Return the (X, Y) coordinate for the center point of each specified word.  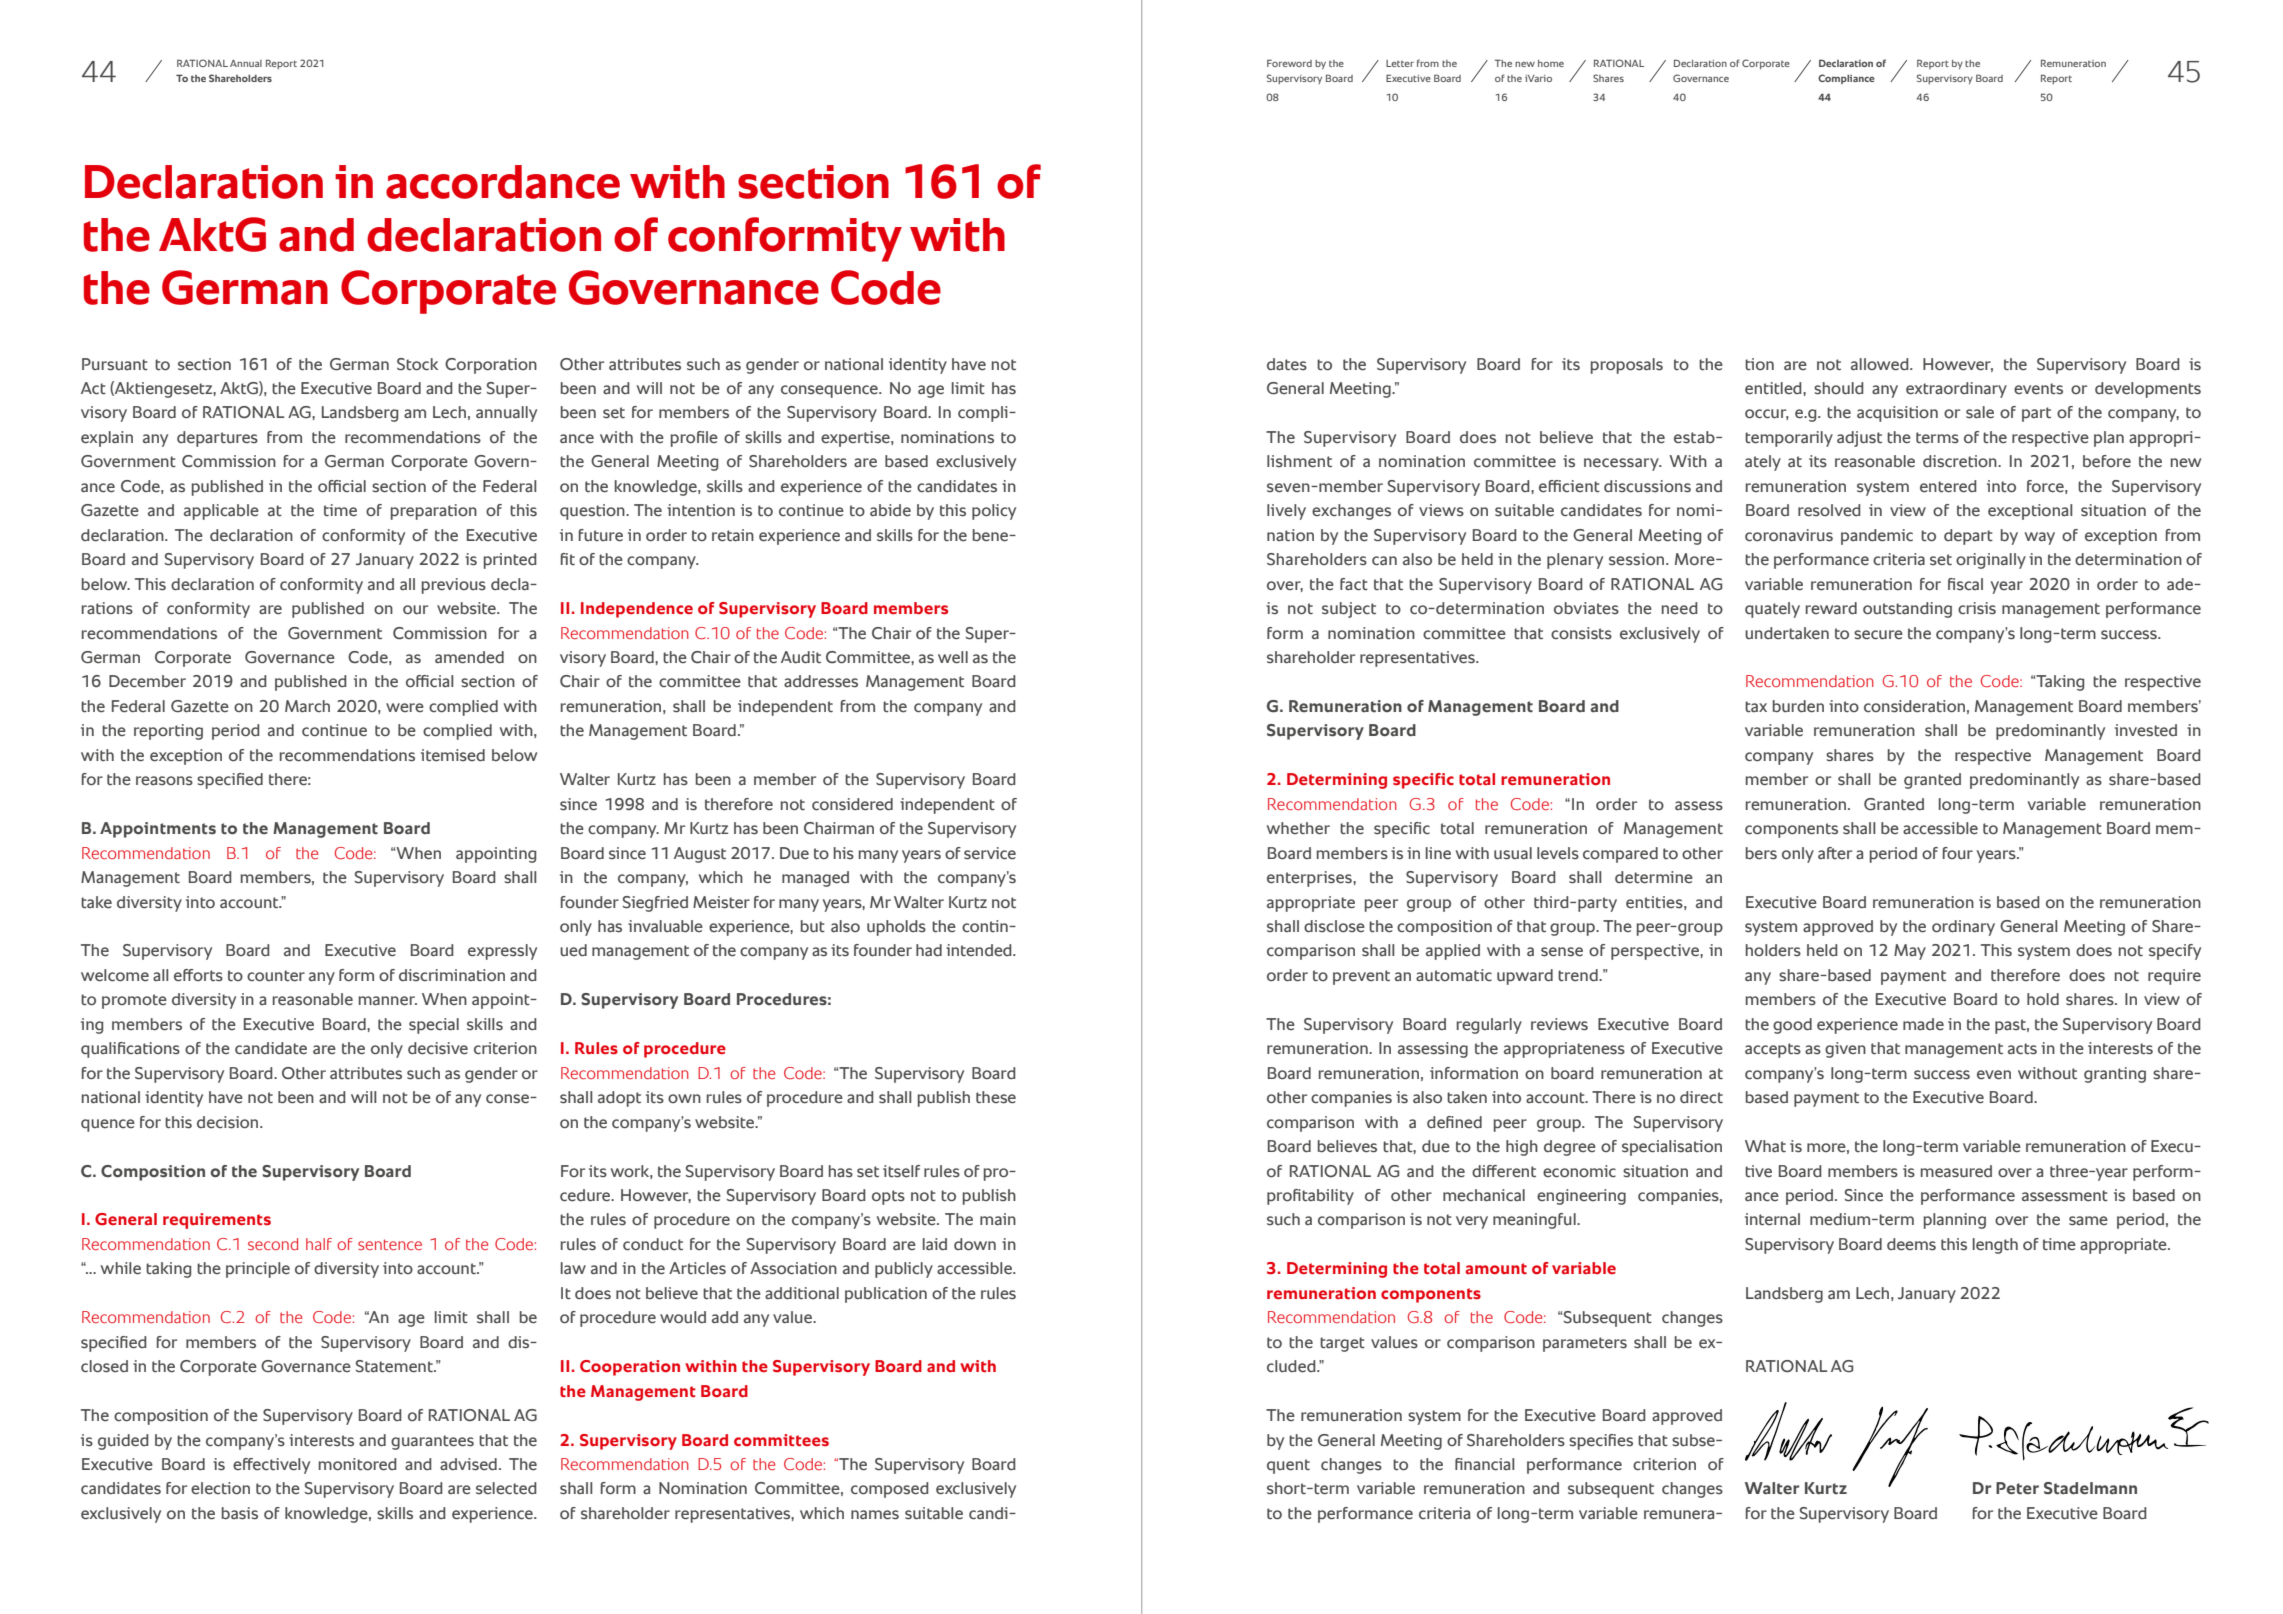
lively (1286, 512)
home (1551, 63)
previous (454, 586)
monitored (358, 1464)
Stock (417, 364)
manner (388, 1001)
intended (980, 950)
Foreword (1289, 63)
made (1923, 1024)
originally (1991, 561)
